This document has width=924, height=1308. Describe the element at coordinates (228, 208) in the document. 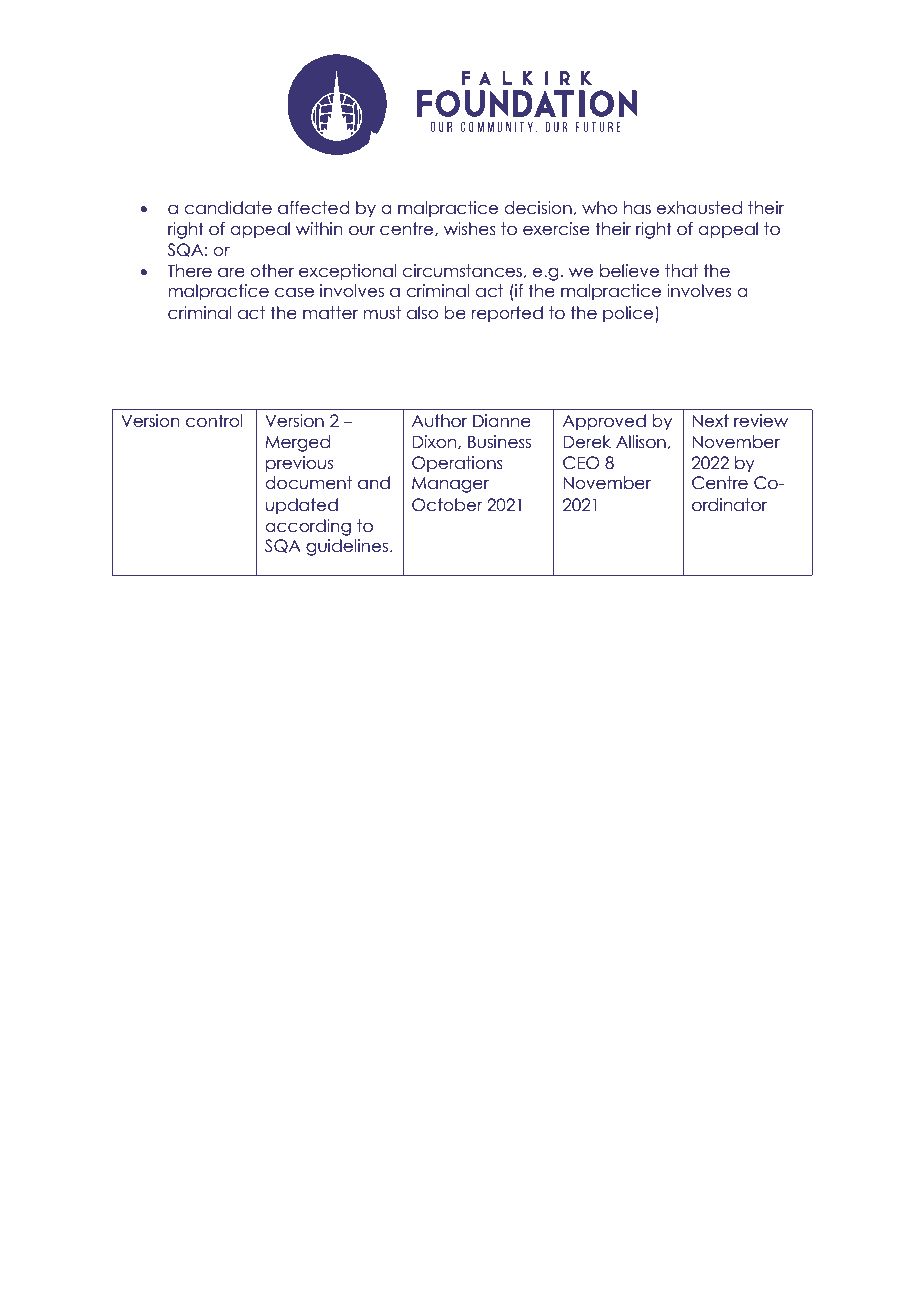

I see `candidate` at that location.
